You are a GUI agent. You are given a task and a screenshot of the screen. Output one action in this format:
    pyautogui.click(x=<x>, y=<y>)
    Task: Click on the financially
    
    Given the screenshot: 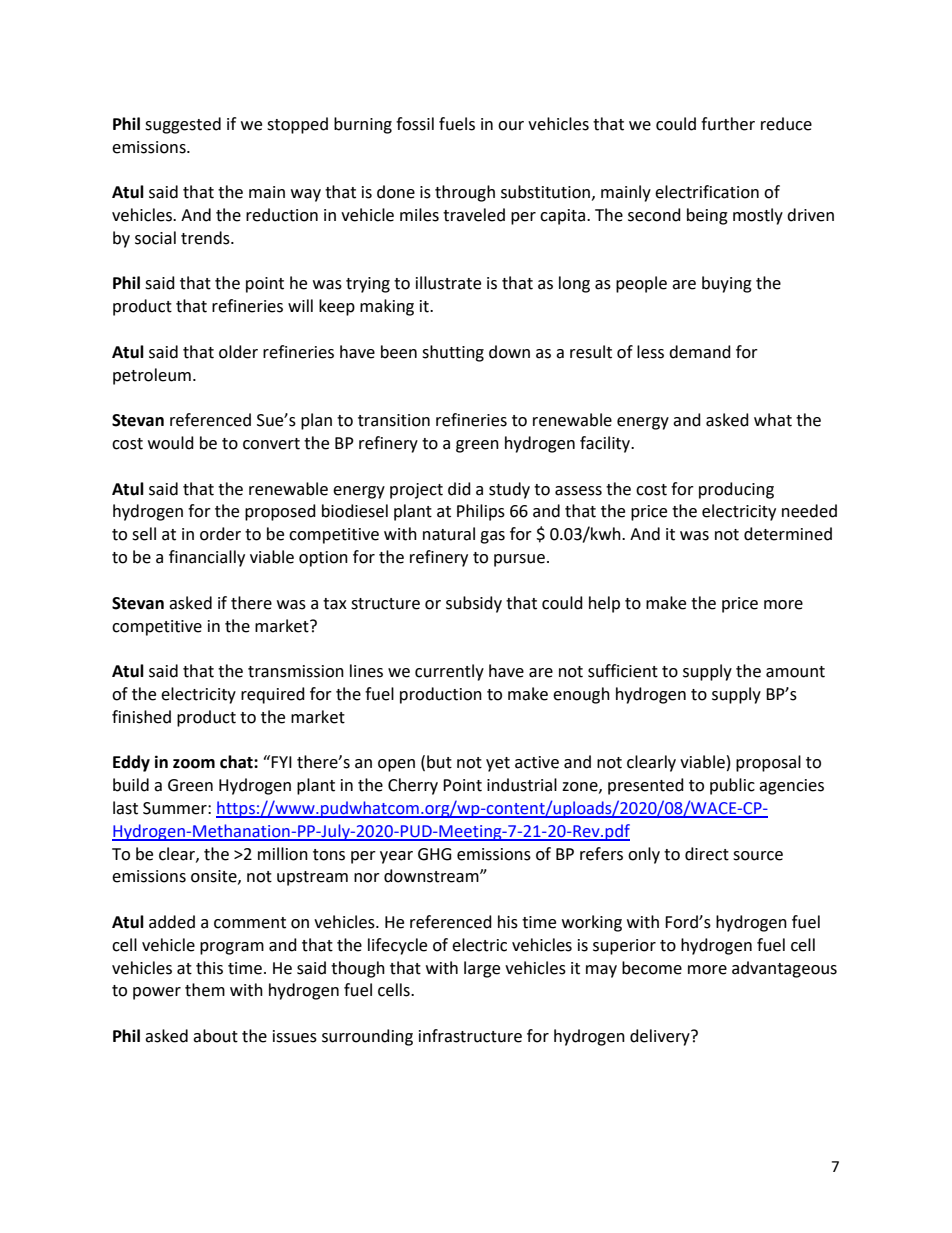 What is the action you would take?
    pyautogui.click(x=207, y=558)
